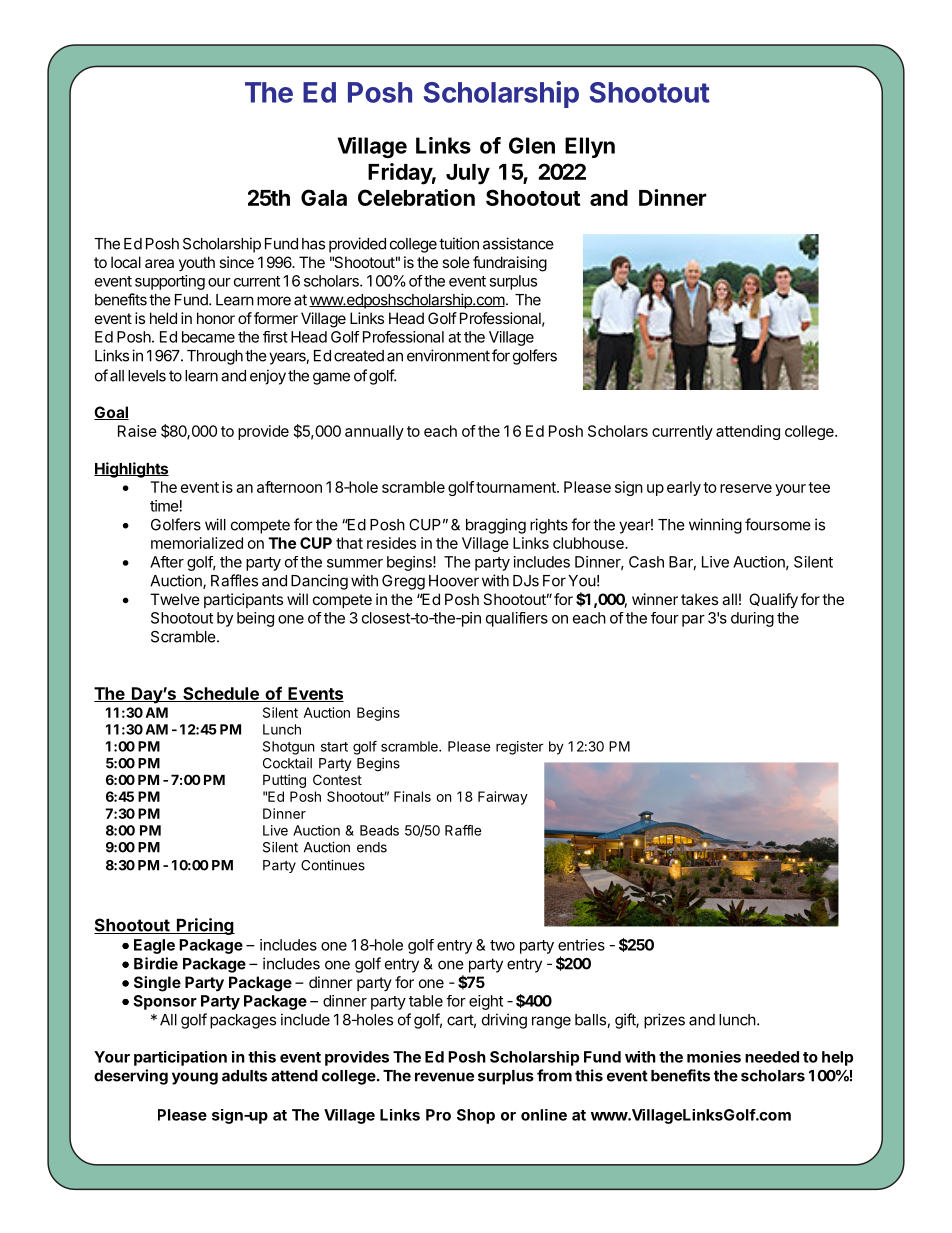  I want to click on register, so click(520, 748).
